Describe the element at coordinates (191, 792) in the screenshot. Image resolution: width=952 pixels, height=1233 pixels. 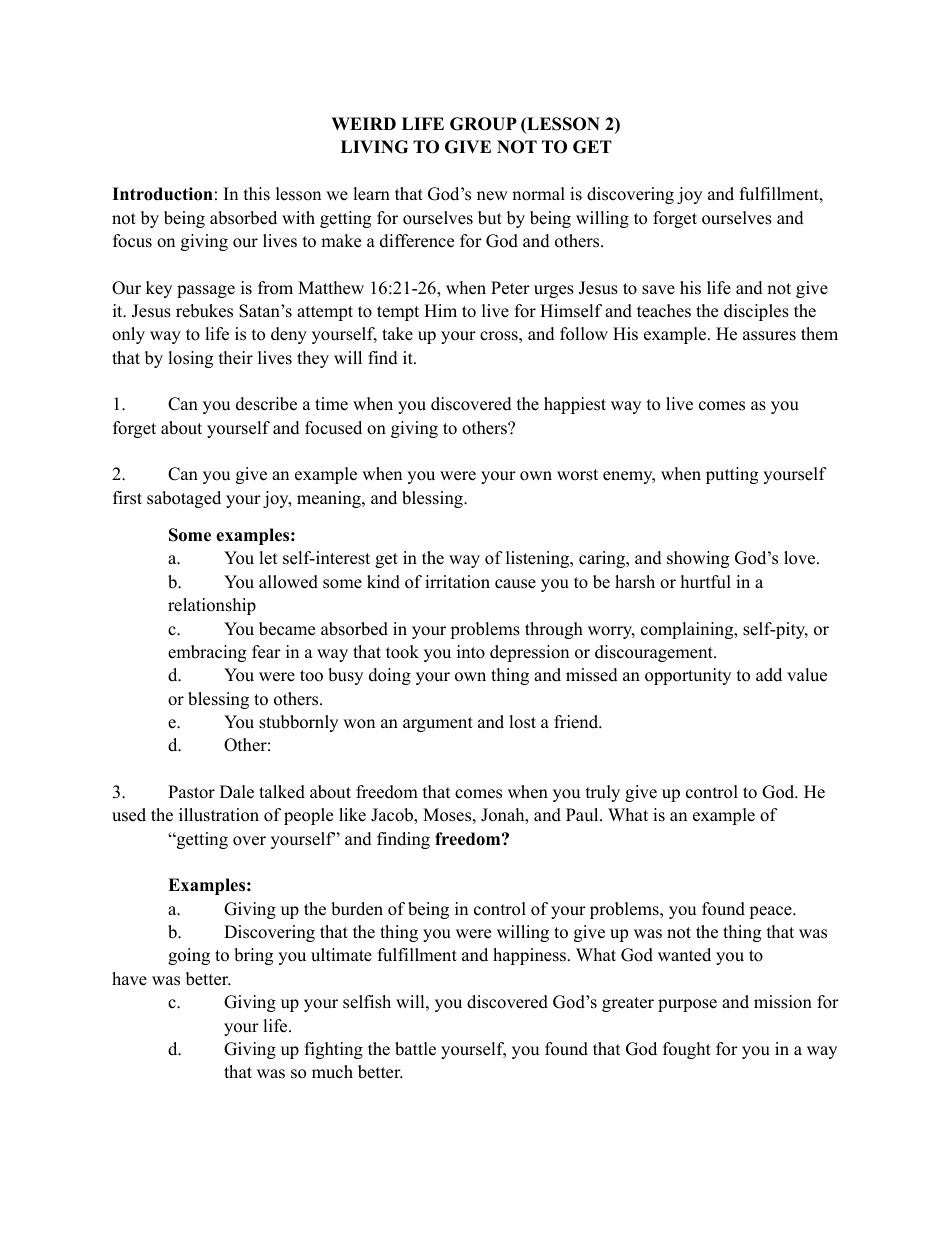
I see `Pastor` at that location.
